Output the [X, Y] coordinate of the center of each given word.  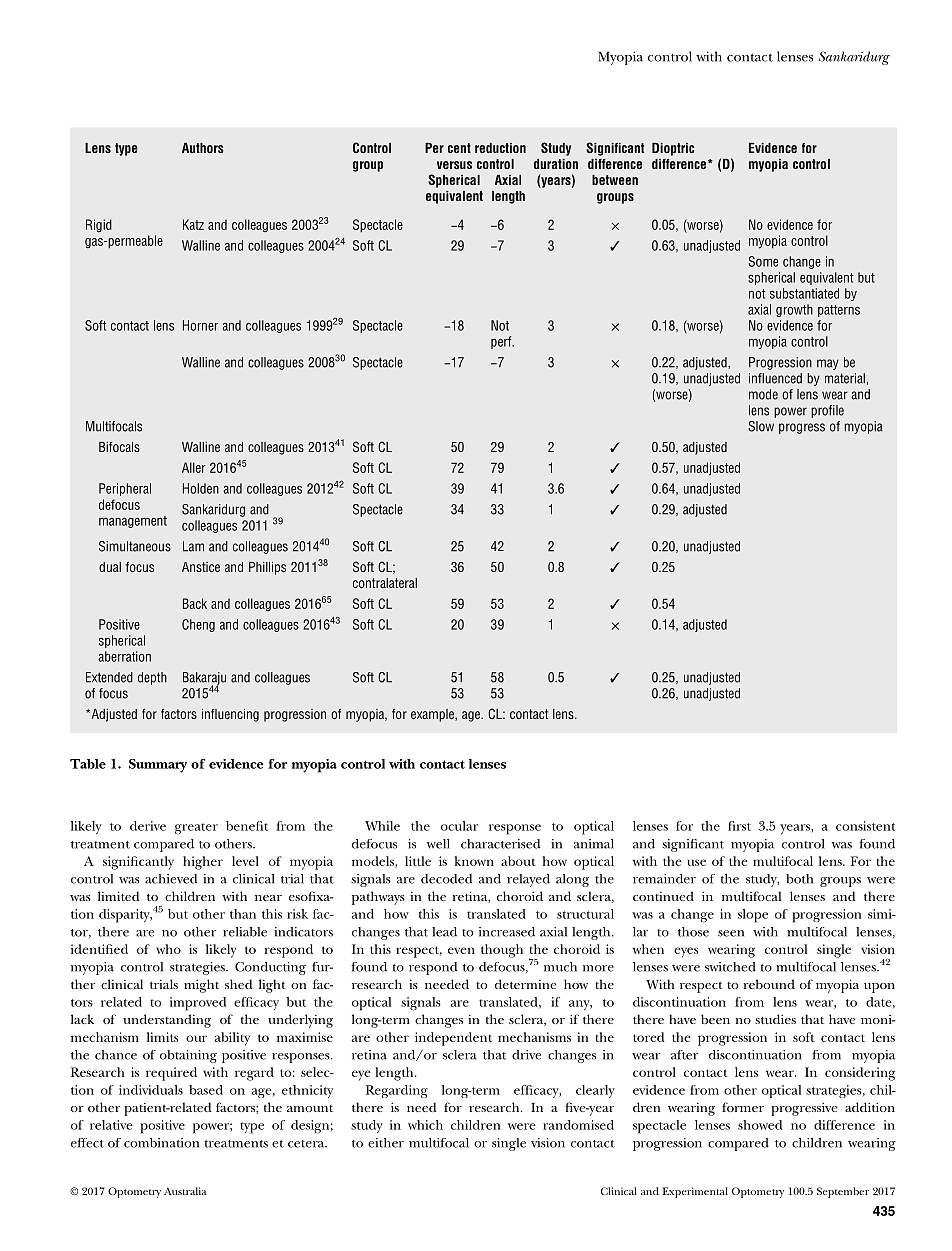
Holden [201, 488]
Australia [185, 1191]
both [799, 879]
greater [196, 828]
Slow [761, 426]
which [425, 1125]
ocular [459, 826]
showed [760, 1125]
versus [454, 165]
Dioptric [673, 149]
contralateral [385, 583]
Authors [202, 148]
